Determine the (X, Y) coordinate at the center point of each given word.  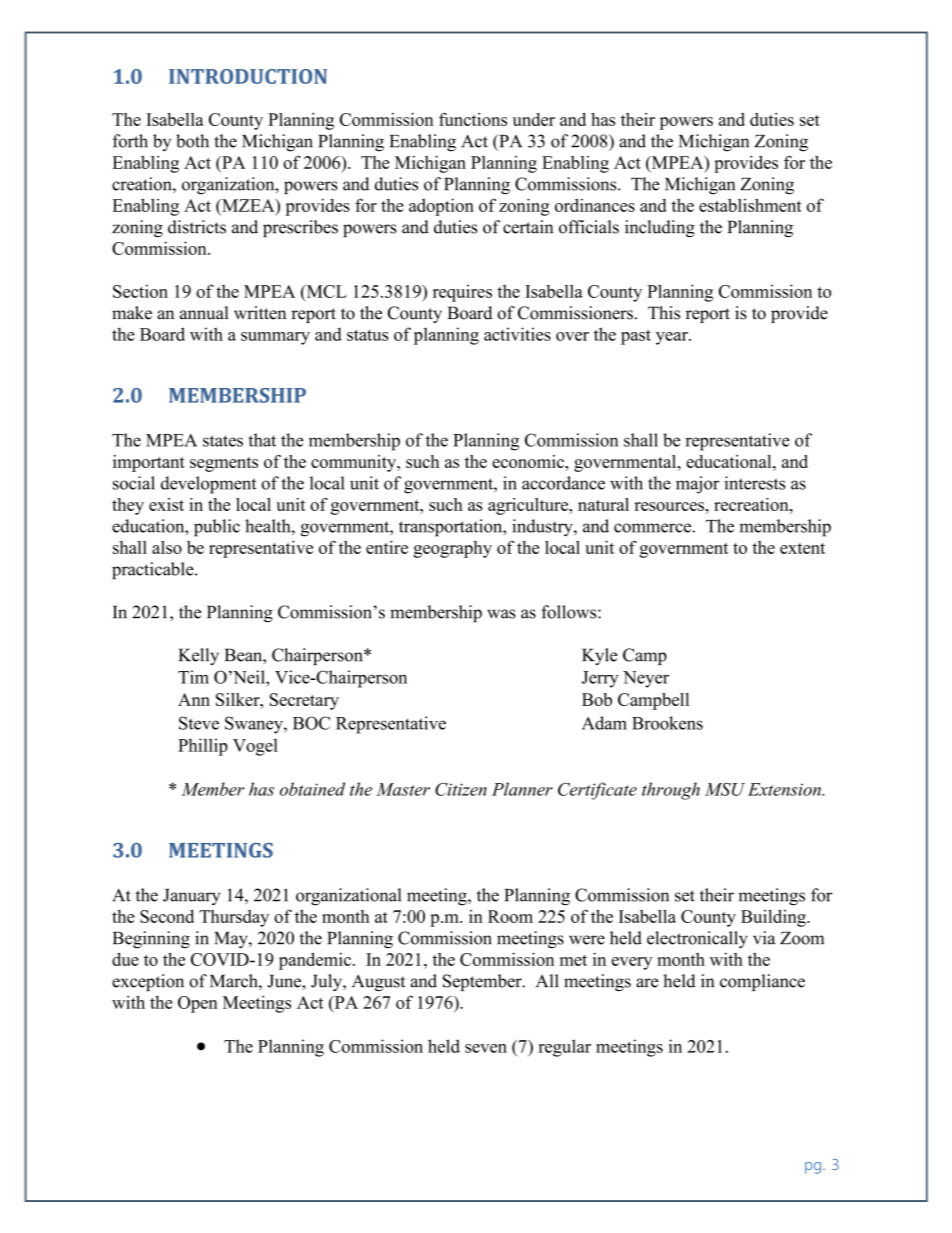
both (192, 141)
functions (473, 119)
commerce (653, 528)
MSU (725, 789)
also (167, 547)
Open (198, 1004)
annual (204, 313)
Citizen (461, 789)
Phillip (203, 747)
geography (453, 549)
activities (517, 334)
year (673, 338)
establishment (750, 205)
